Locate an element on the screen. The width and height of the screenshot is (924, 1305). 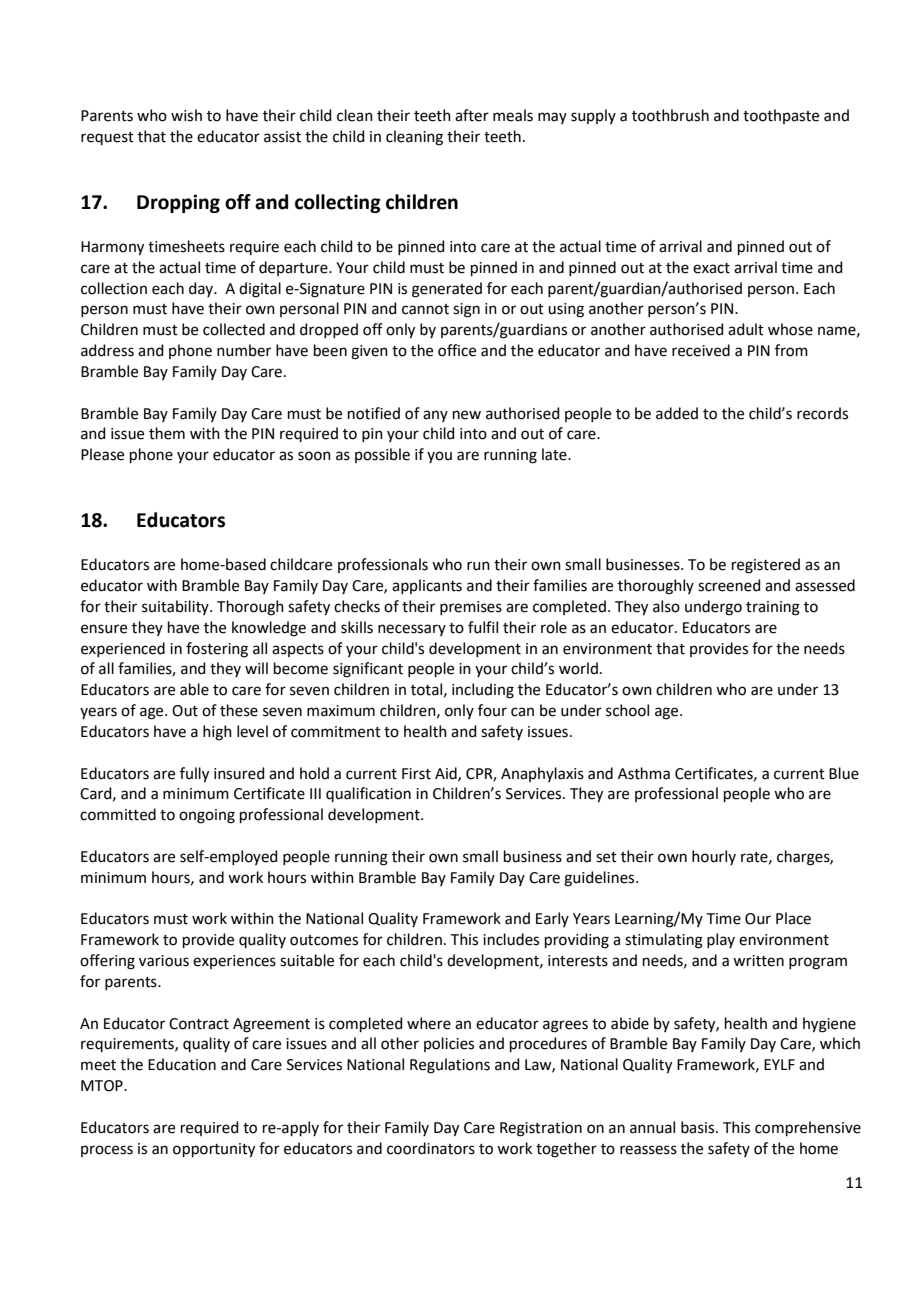
opportunity is located at coordinates (214, 1150).
